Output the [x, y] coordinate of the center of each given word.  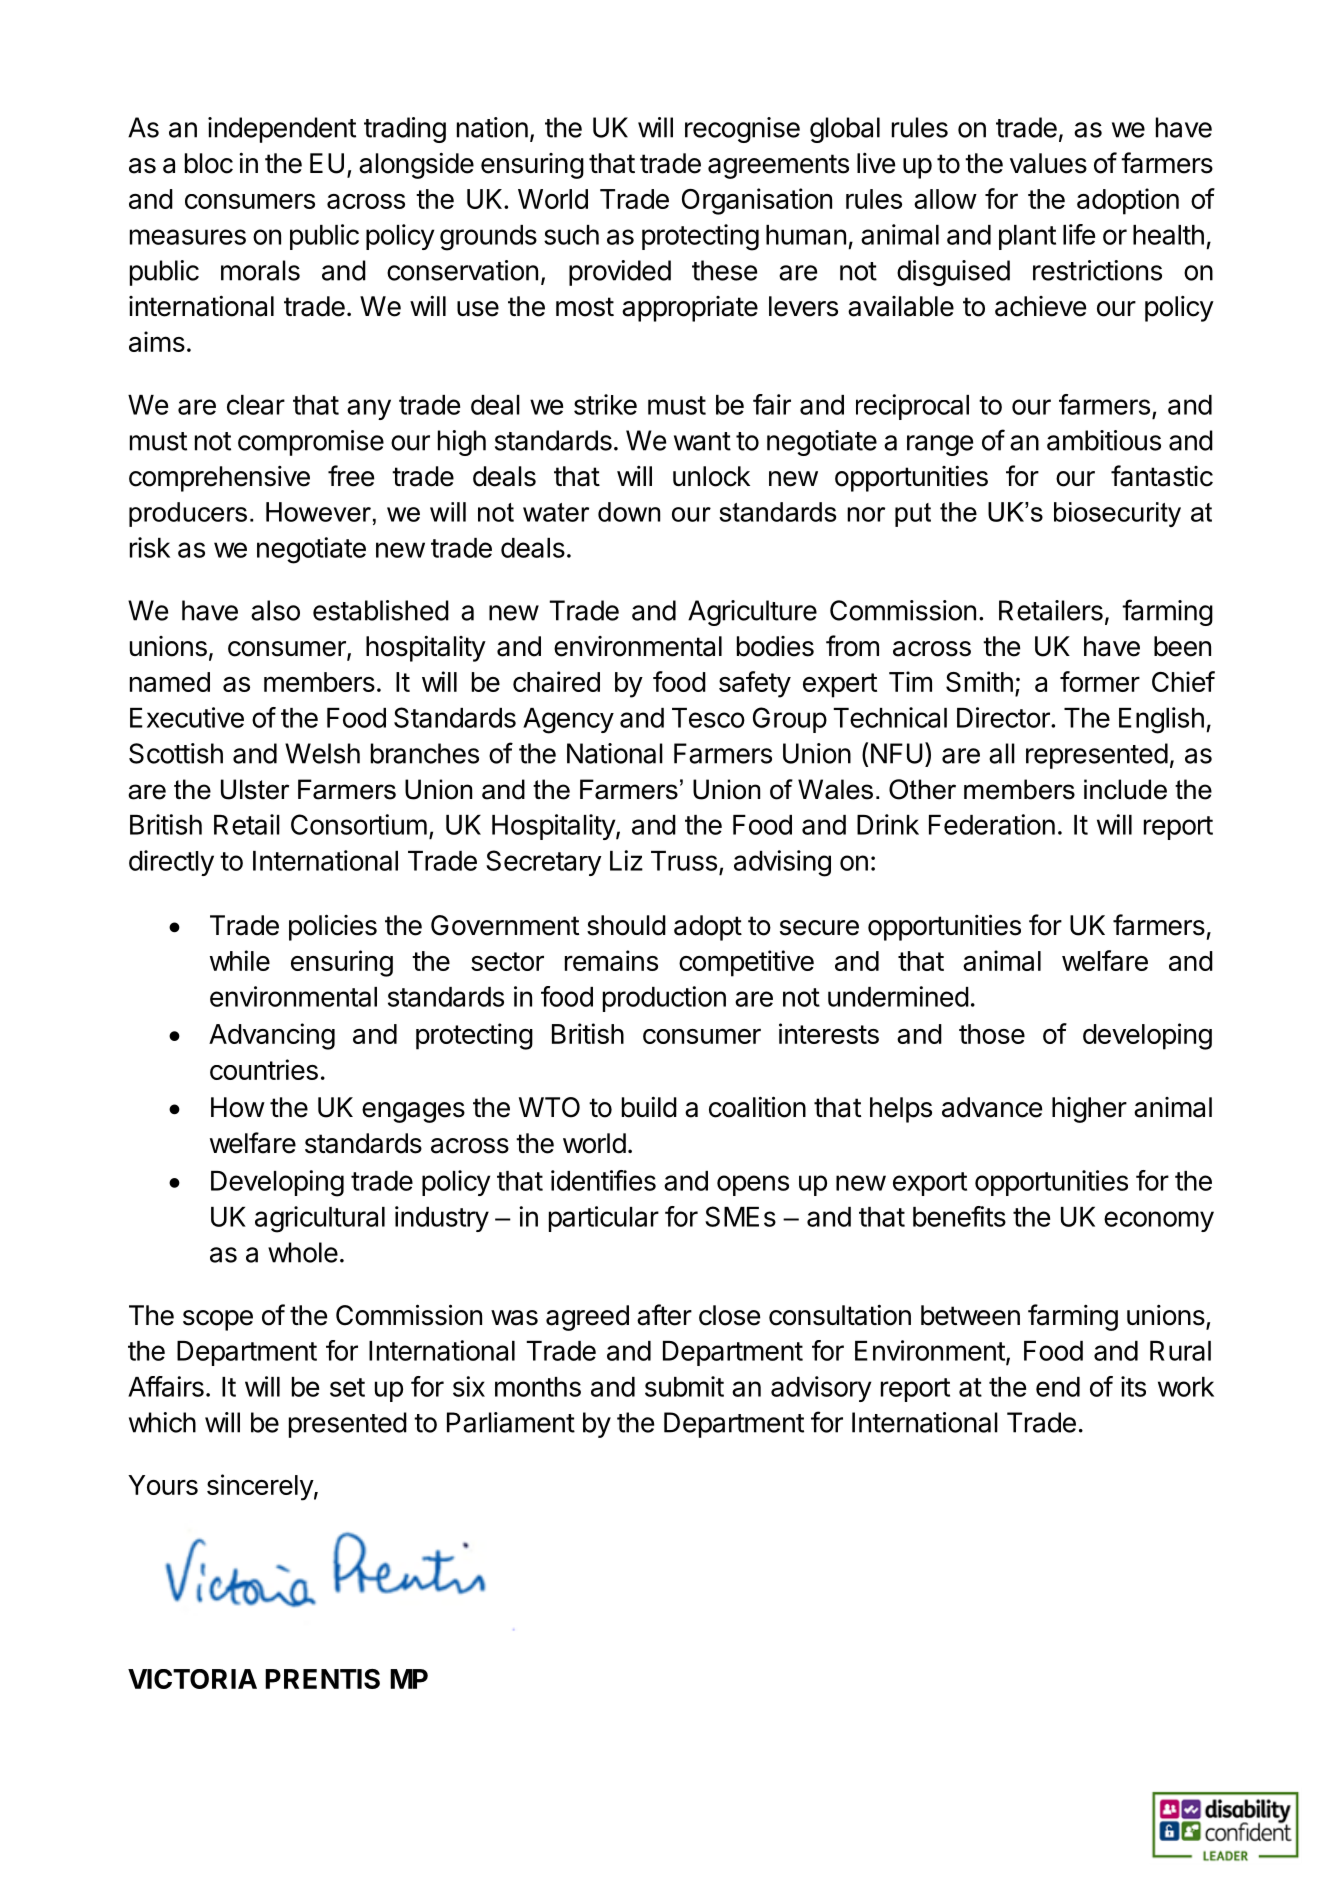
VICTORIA [192, 1679]
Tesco [708, 718]
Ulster [255, 789]
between [970, 1315]
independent [282, 130]
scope [218, 1320]
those [992, 1034]
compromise [311, 443]
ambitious [1104, 440]
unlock [711, 476]
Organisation [757, 201]
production [664, 999]
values [1048, 163]
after [664, 1315]
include [1125, 789]
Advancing [272, 1036]
